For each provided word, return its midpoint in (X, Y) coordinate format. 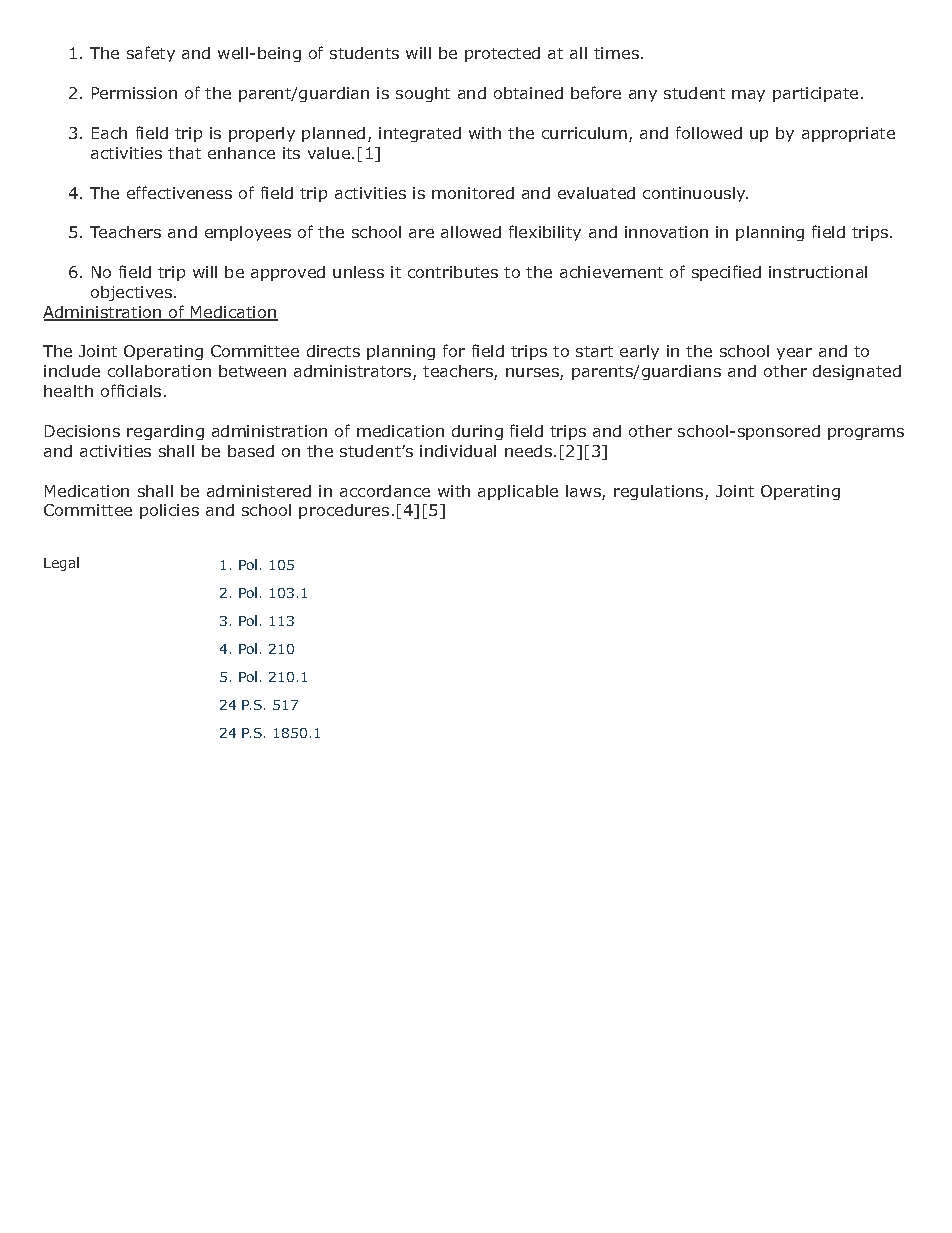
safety (151, 54)
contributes (453, 272)
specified (726, 273)
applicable (518, 492)
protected (502, 54)
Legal (61, 564)
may (748, 96)
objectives (133, 293)
